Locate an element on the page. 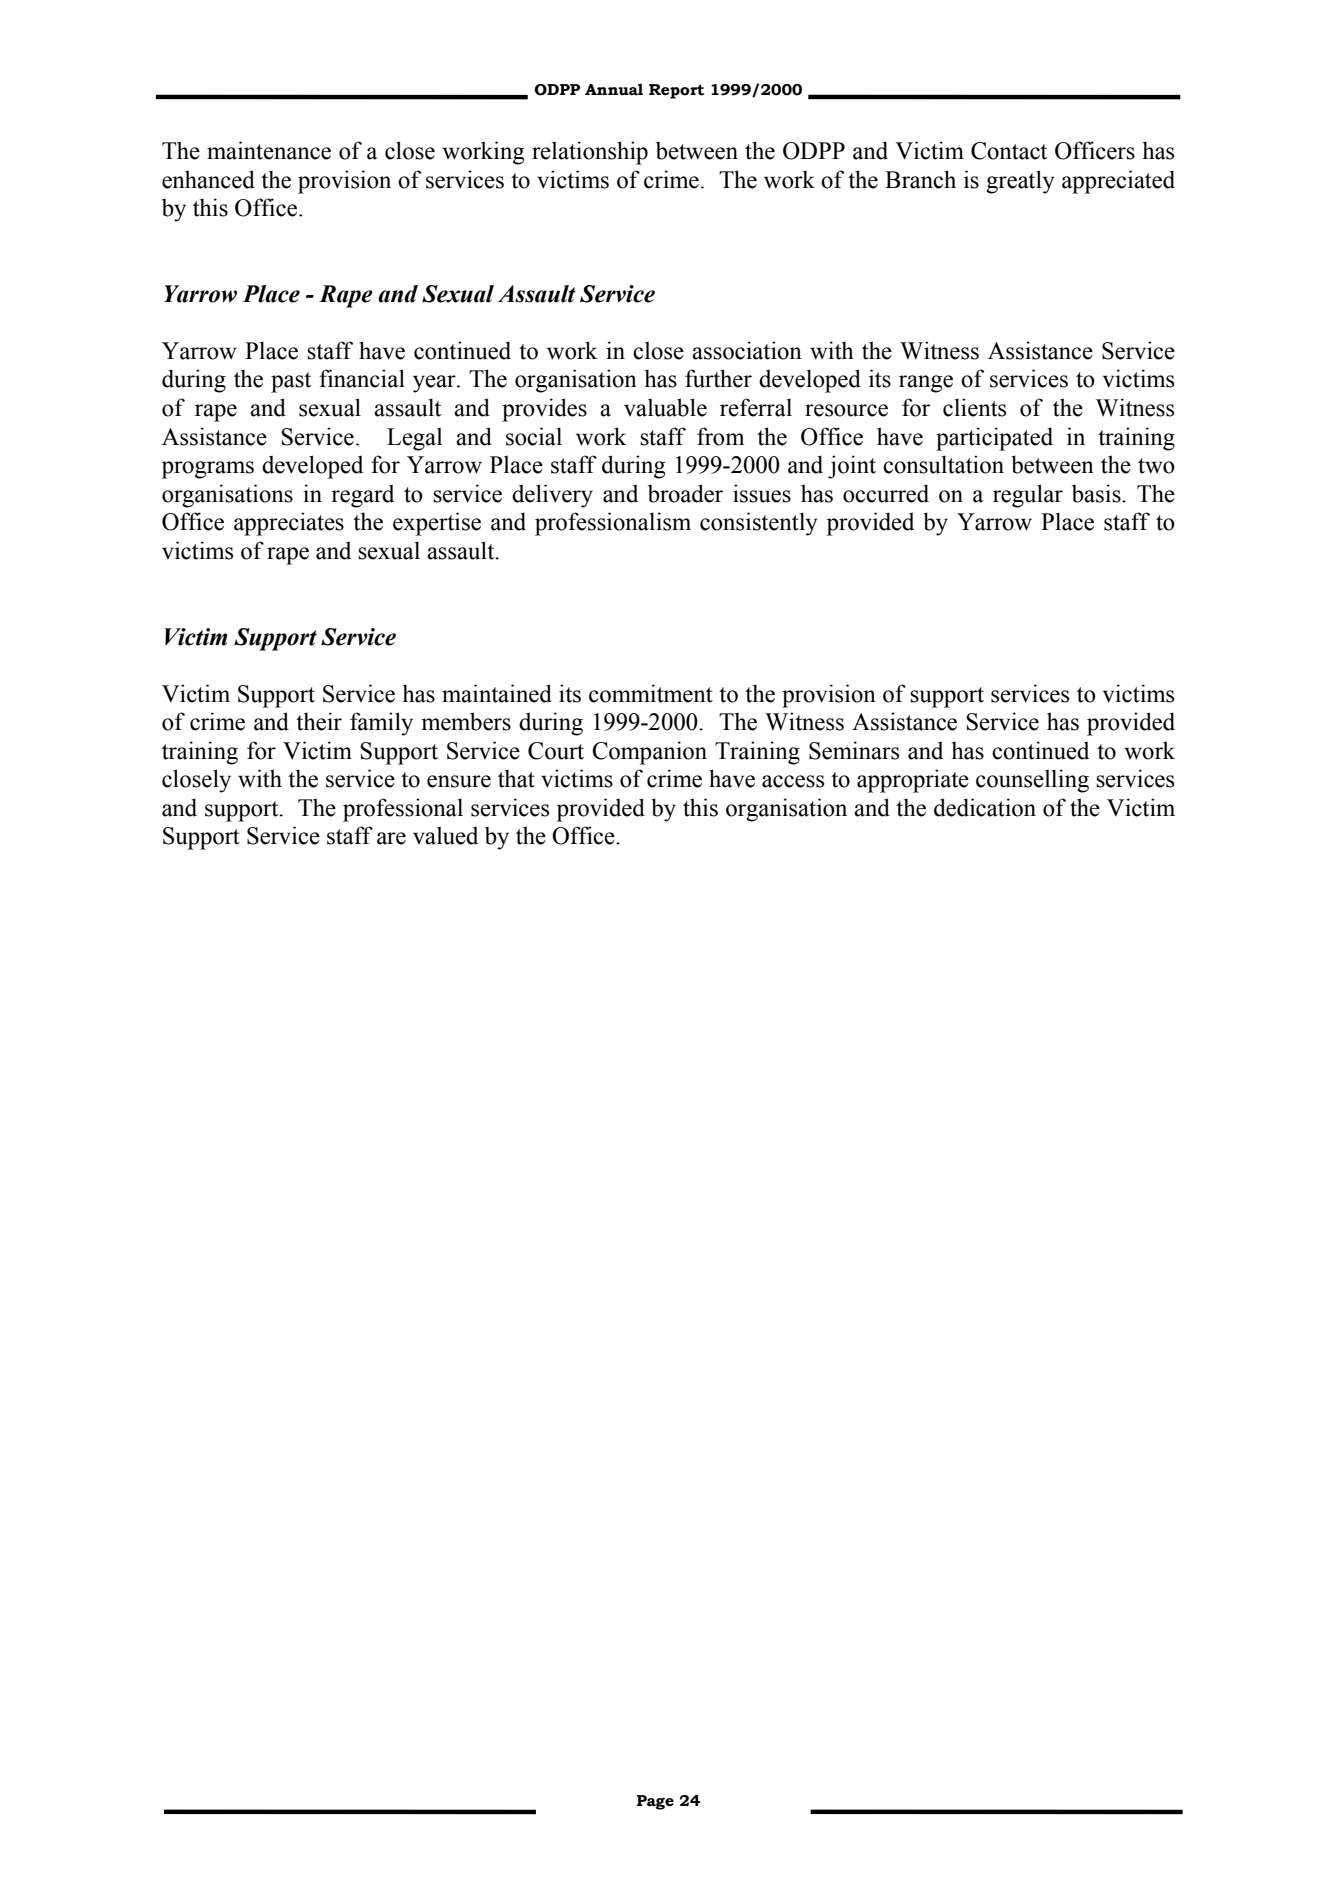  Contact is located at coordinates (1009, 151).
